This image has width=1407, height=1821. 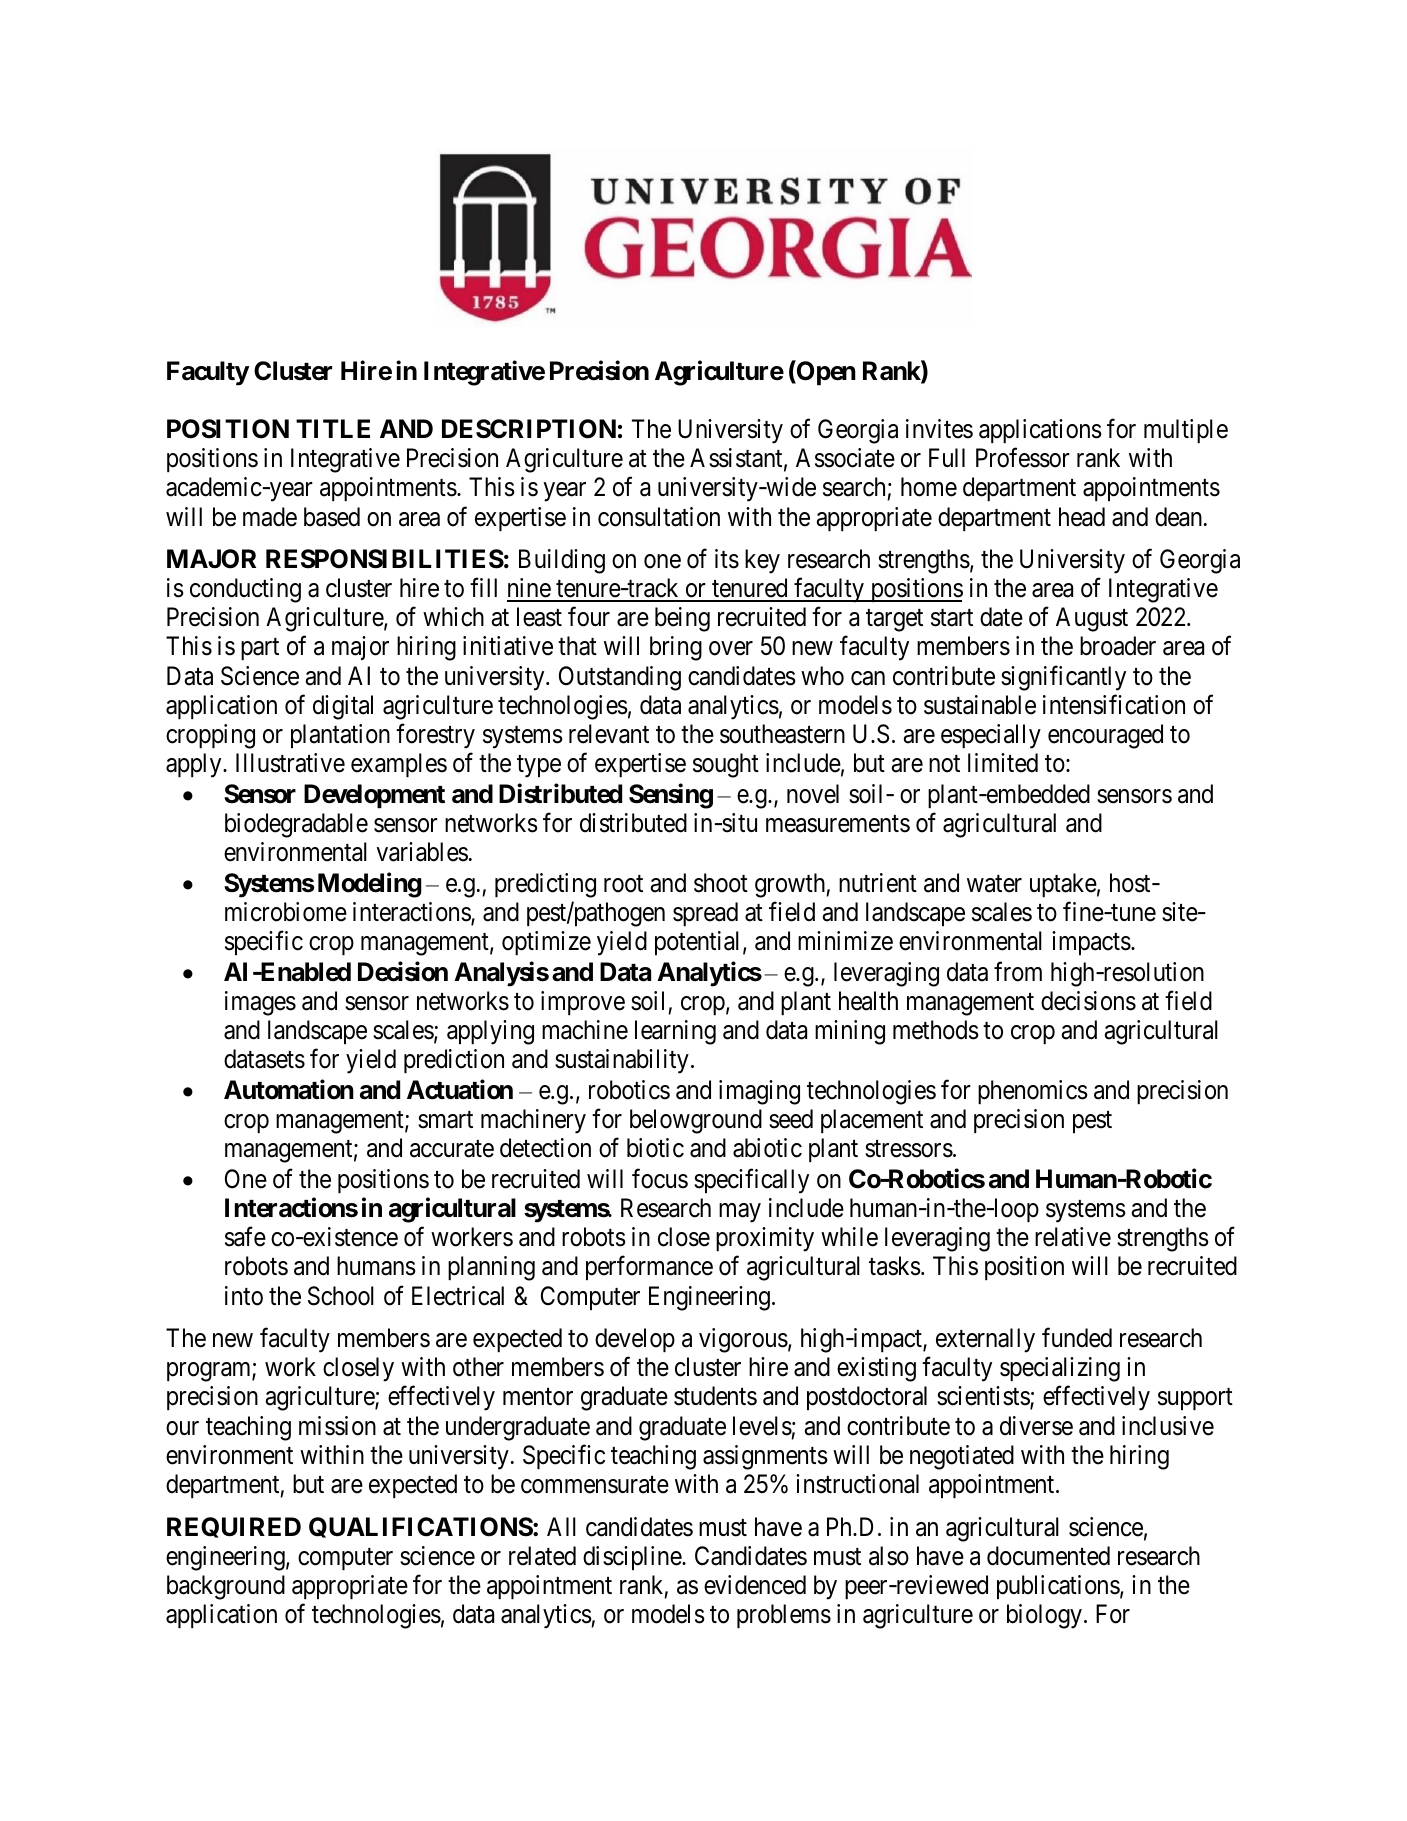 I want to click on funded, so click(x=1077, y=1338).
